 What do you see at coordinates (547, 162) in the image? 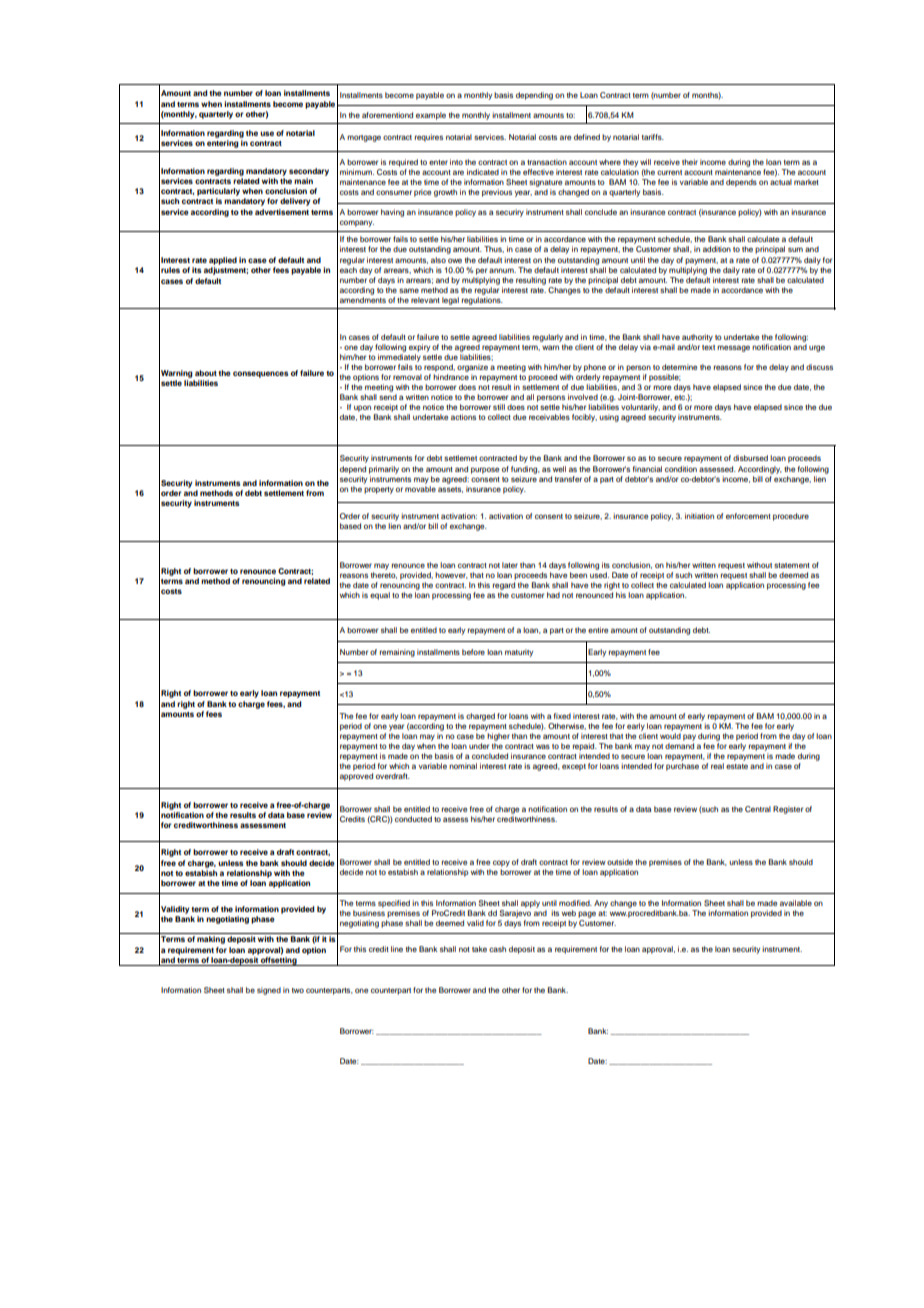
I see `transaction` at bounding box center [547, 162].
